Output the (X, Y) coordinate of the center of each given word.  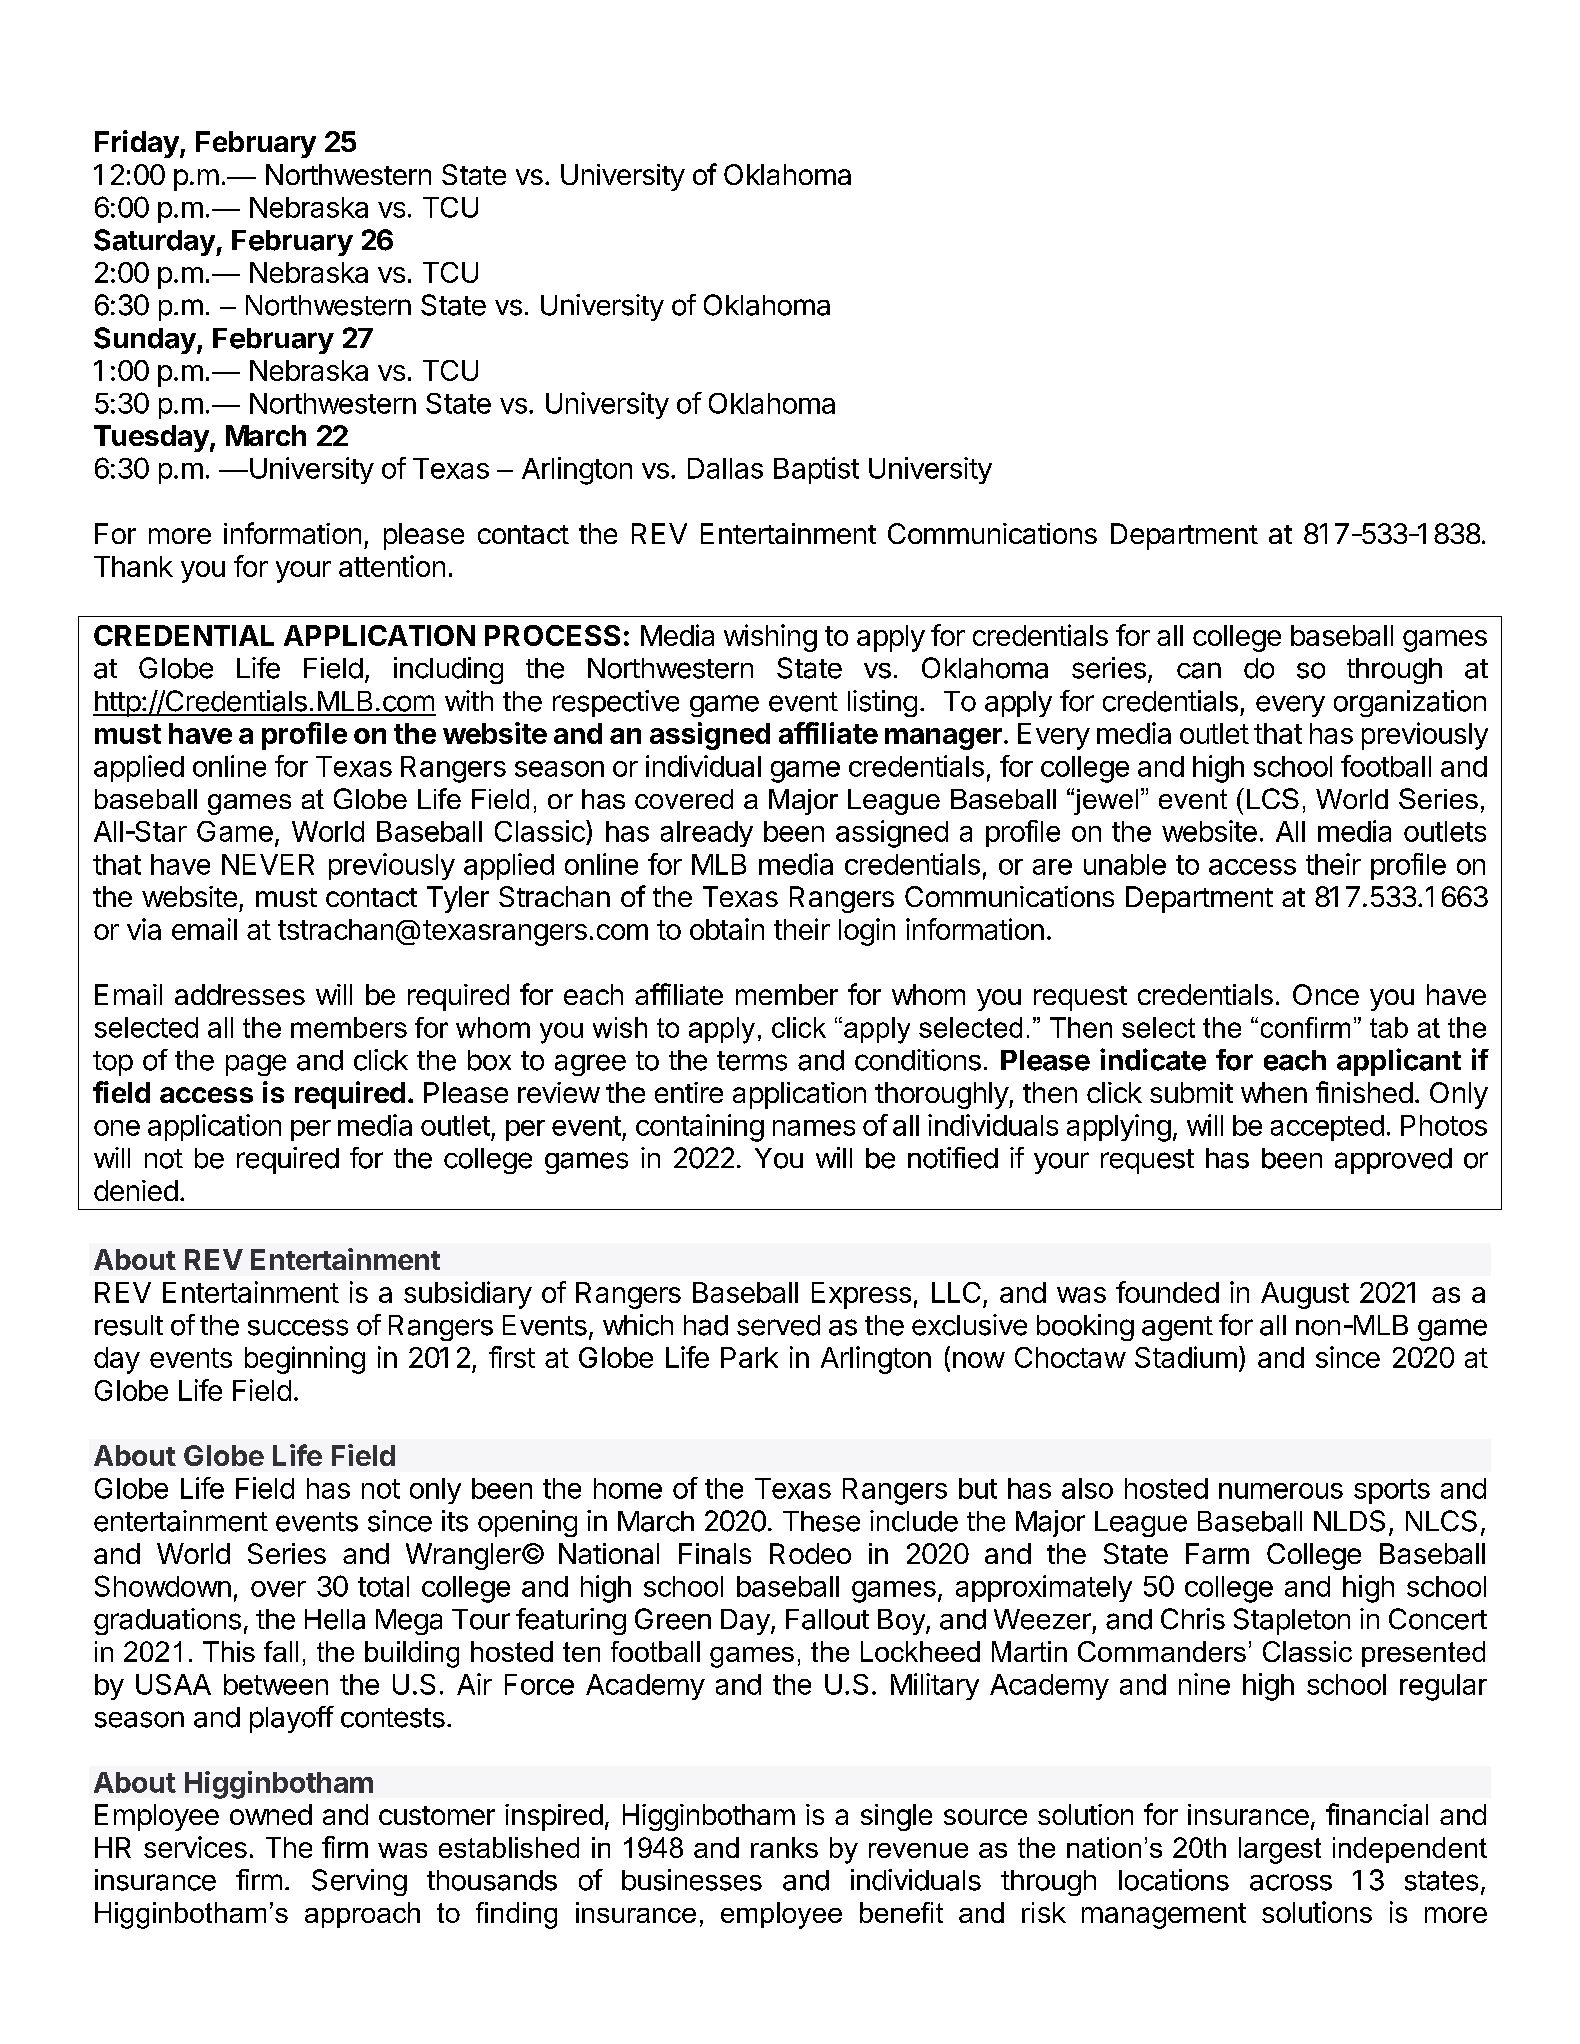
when (1274, 1092)
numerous (1281, 1491)
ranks (784, 1847)
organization (1410, 703)
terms (752, 1061)
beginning (305, 1360)
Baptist (816, 470)
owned (271, 1814)
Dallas (725, 468)
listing (882, 703)
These (821, 1521)
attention (392, 566)
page (256, 1065)
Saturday (155, 242)
